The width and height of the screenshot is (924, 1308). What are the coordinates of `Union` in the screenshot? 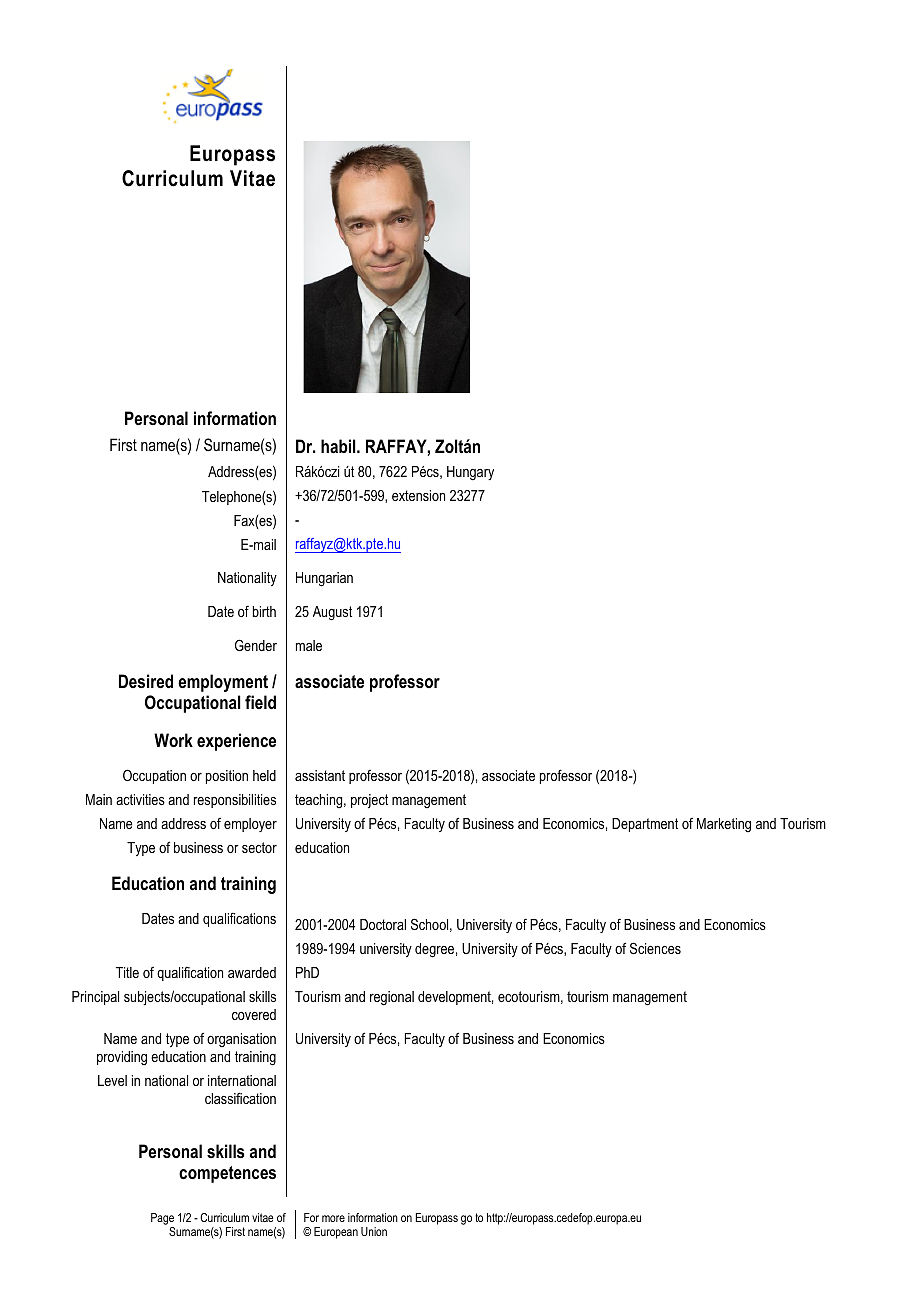 It's located at (374, 1231).
